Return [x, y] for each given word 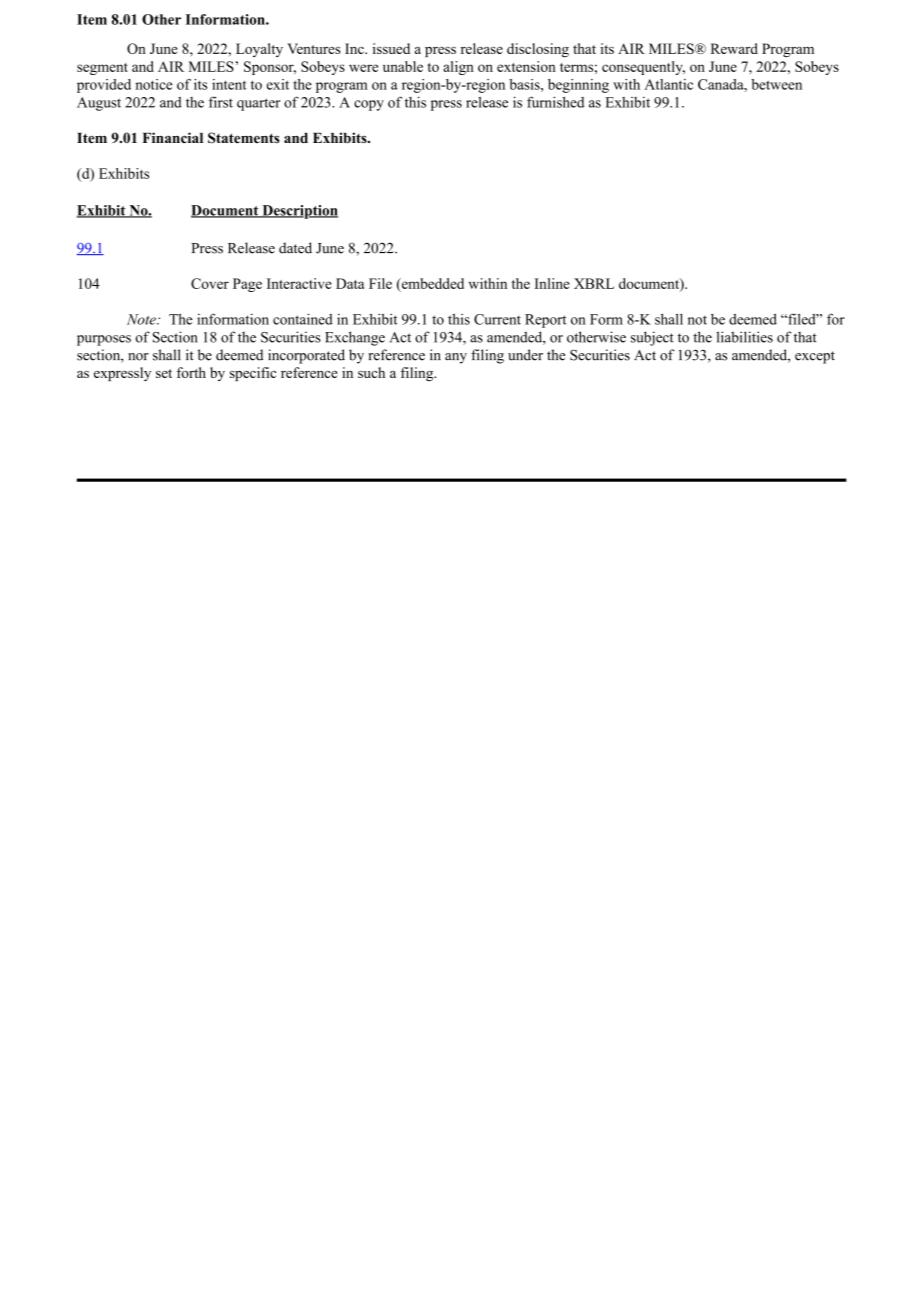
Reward [734, 48]
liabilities [744, 337]
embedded [431, 284]
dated [295, 248]
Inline [552, 283]
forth [191, 372]
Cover [210, 283]
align [458, 68]
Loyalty [259, 50]
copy [369, 105]
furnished [555, 102]
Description [299, 212]
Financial [173, 137]
